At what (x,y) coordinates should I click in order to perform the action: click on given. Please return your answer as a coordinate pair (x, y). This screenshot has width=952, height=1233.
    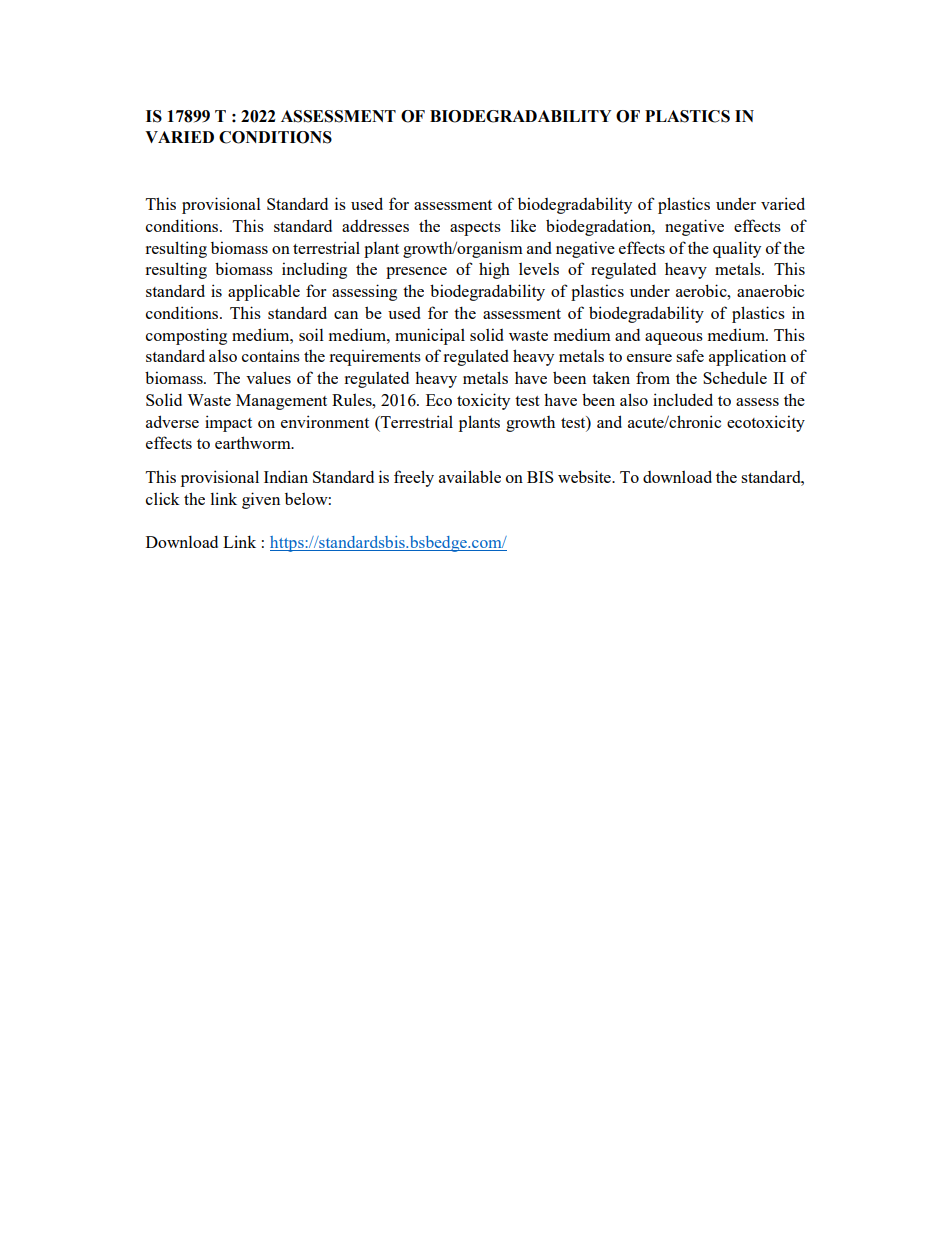
    Looking at the image, I should click on (261, 500).
